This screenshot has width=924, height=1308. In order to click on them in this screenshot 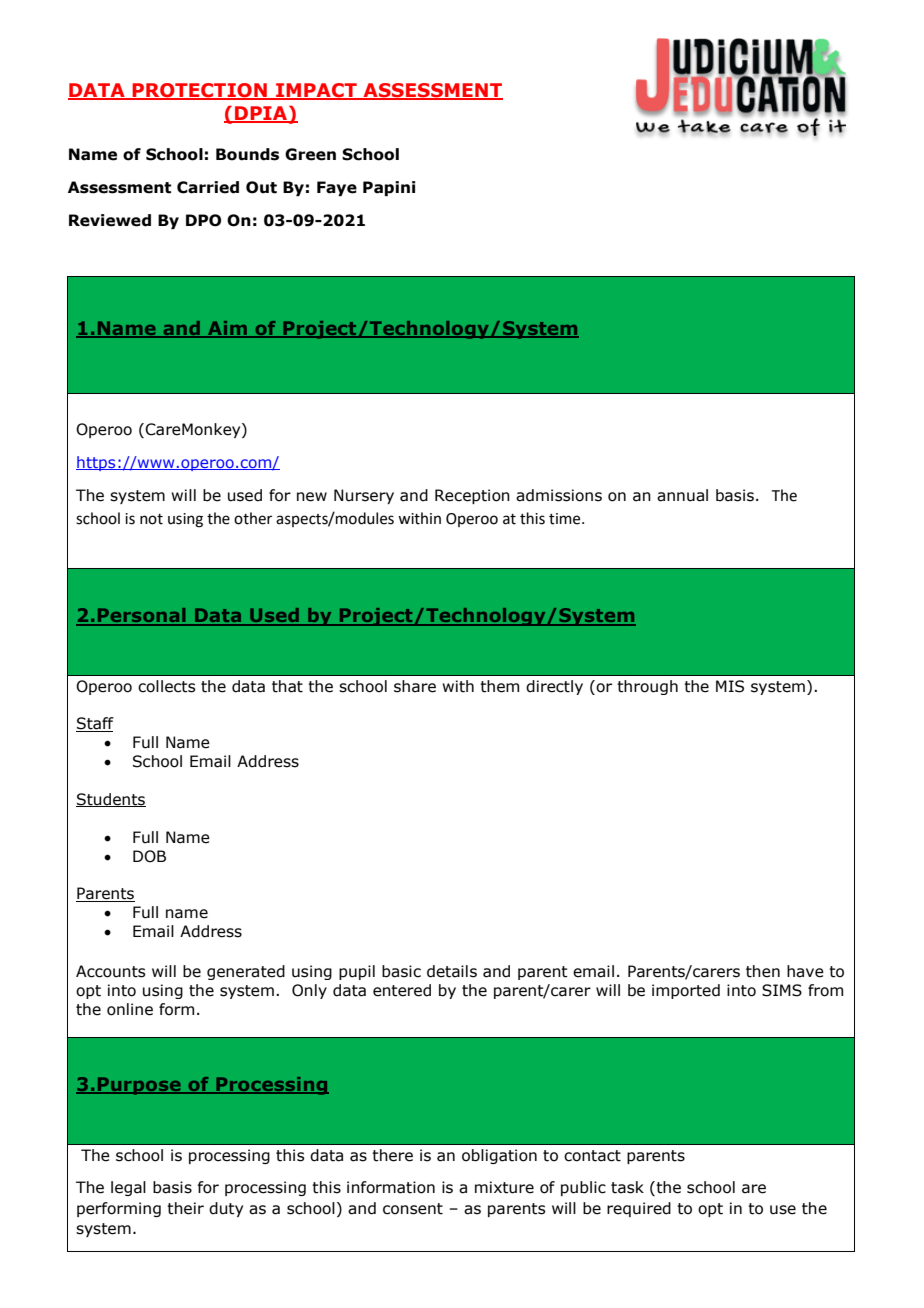, I will do `click(499, 686)`.
